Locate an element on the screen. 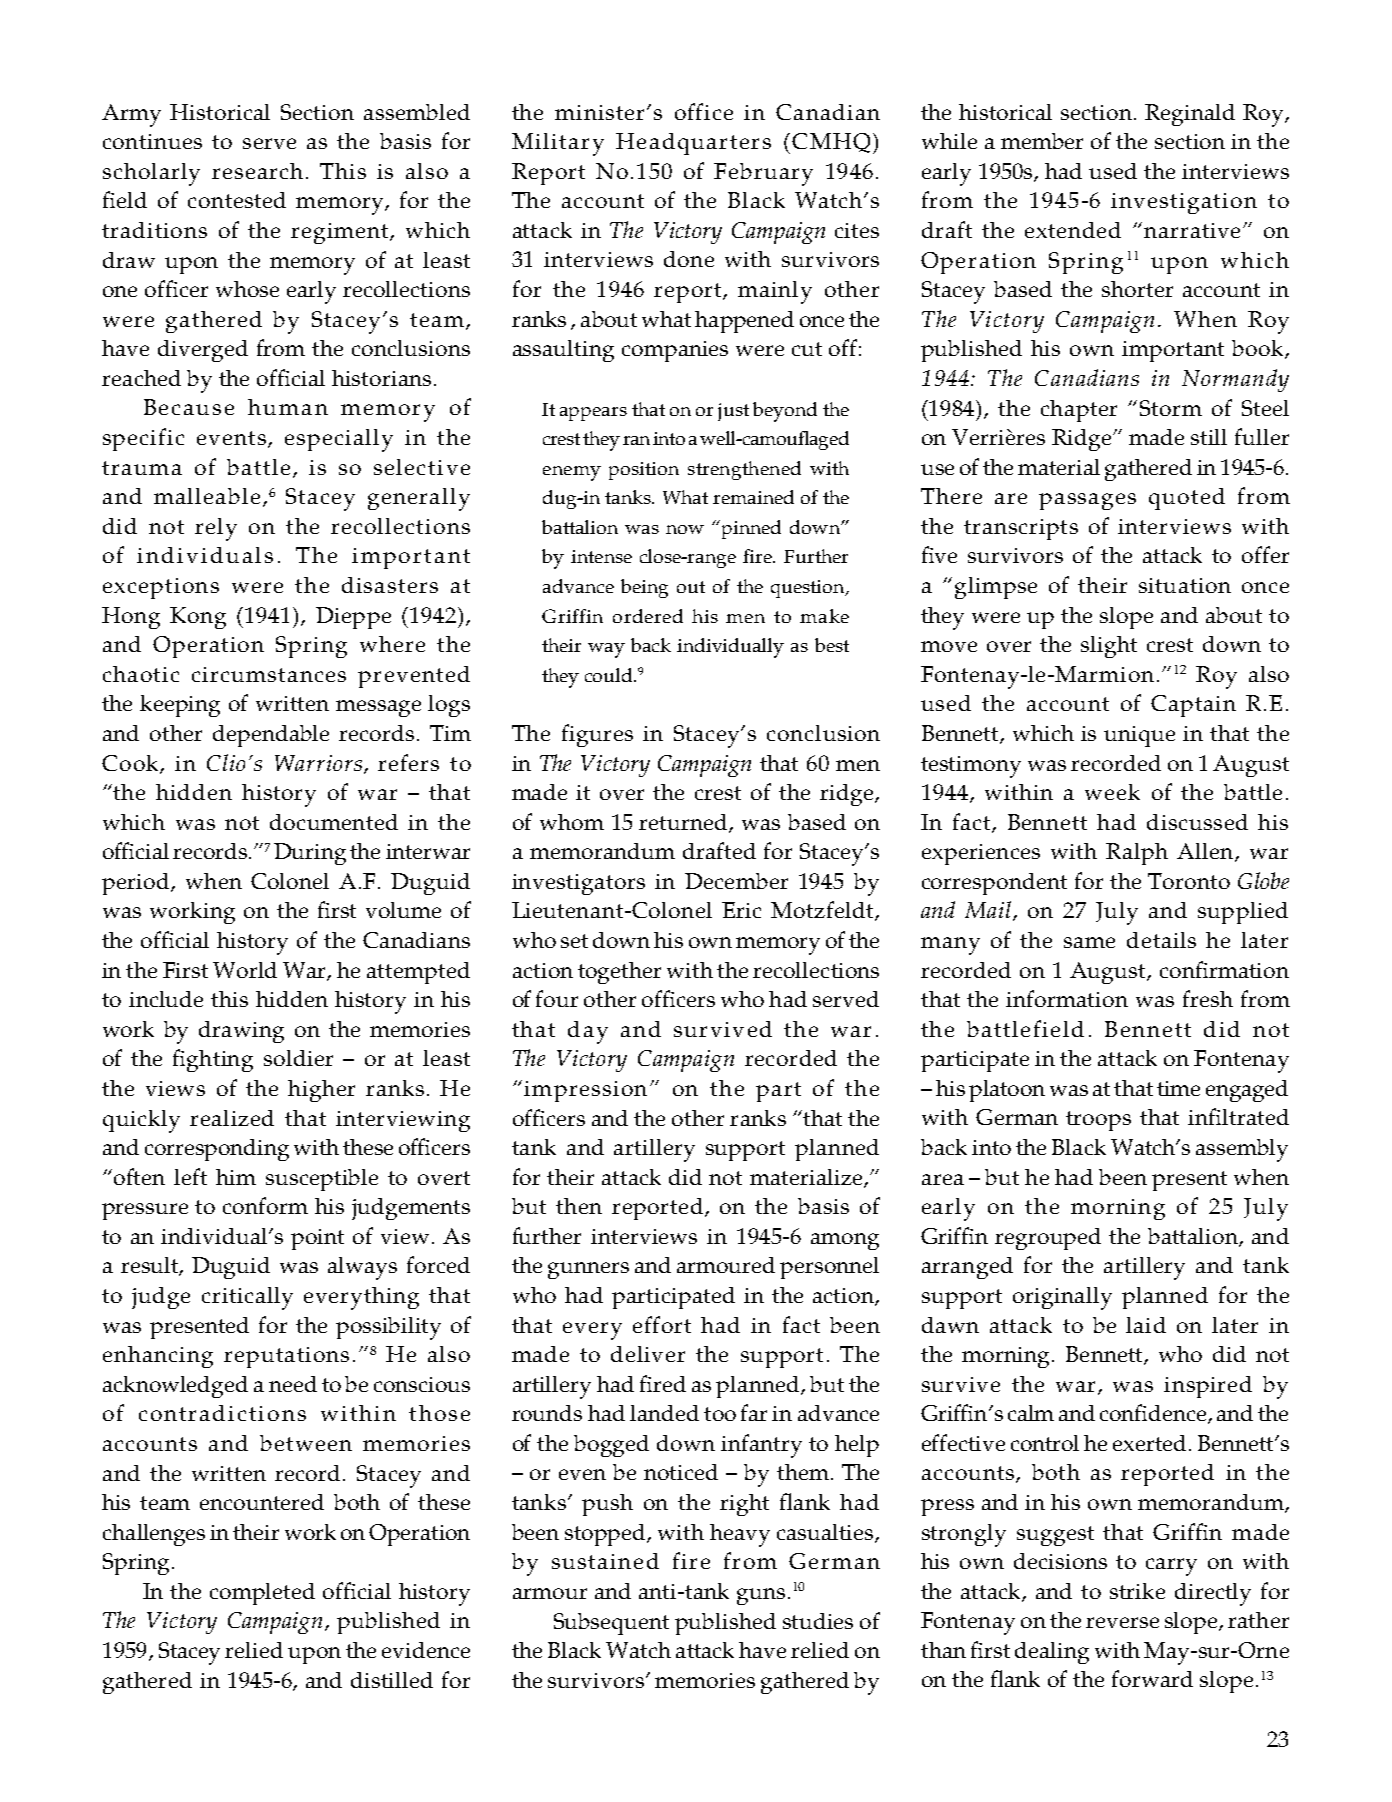 The height and width of the screenshot is (1802, 1392). critically is located at coordinates (247, 1298).
